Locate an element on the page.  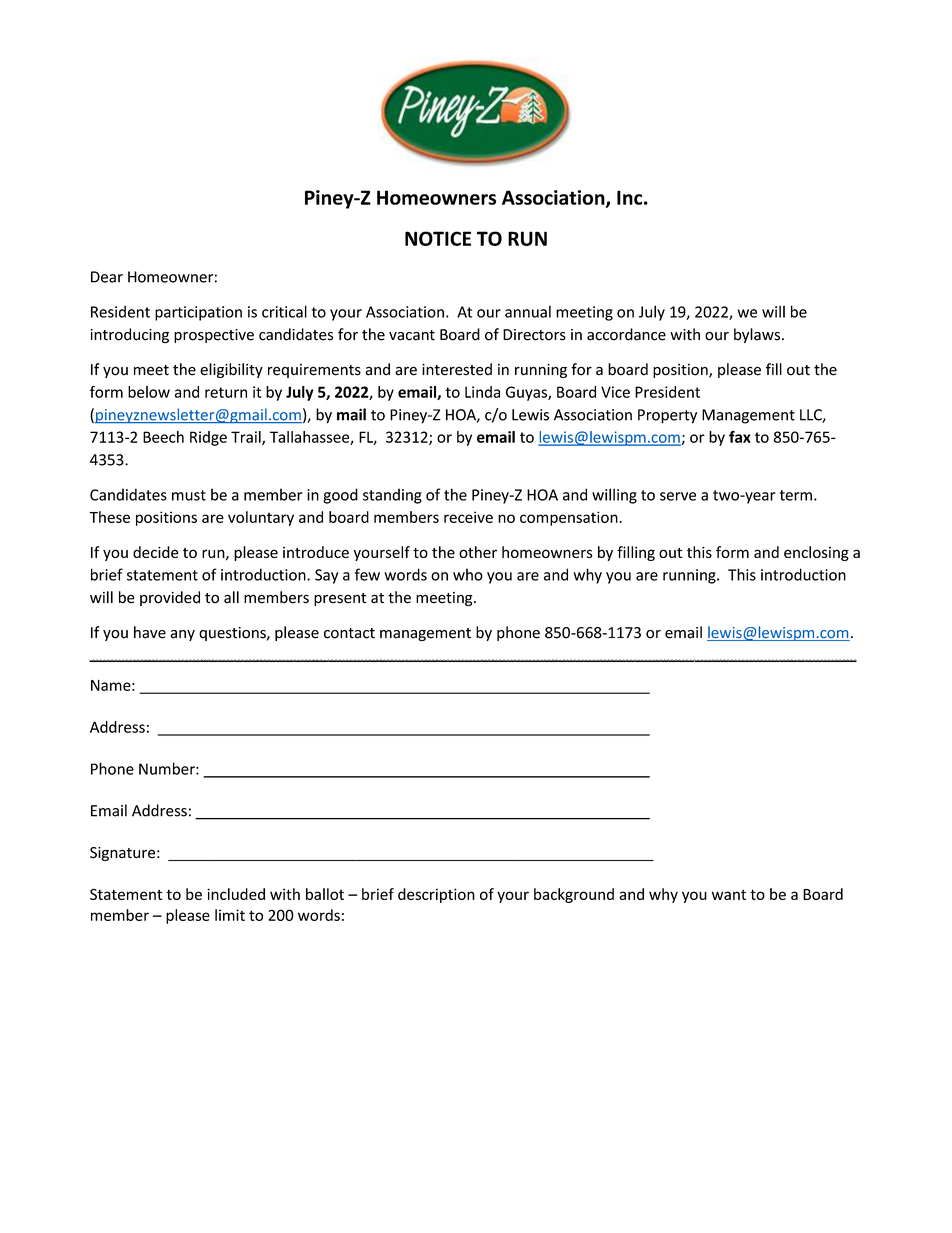
who is located at coordinates (468, 574).
